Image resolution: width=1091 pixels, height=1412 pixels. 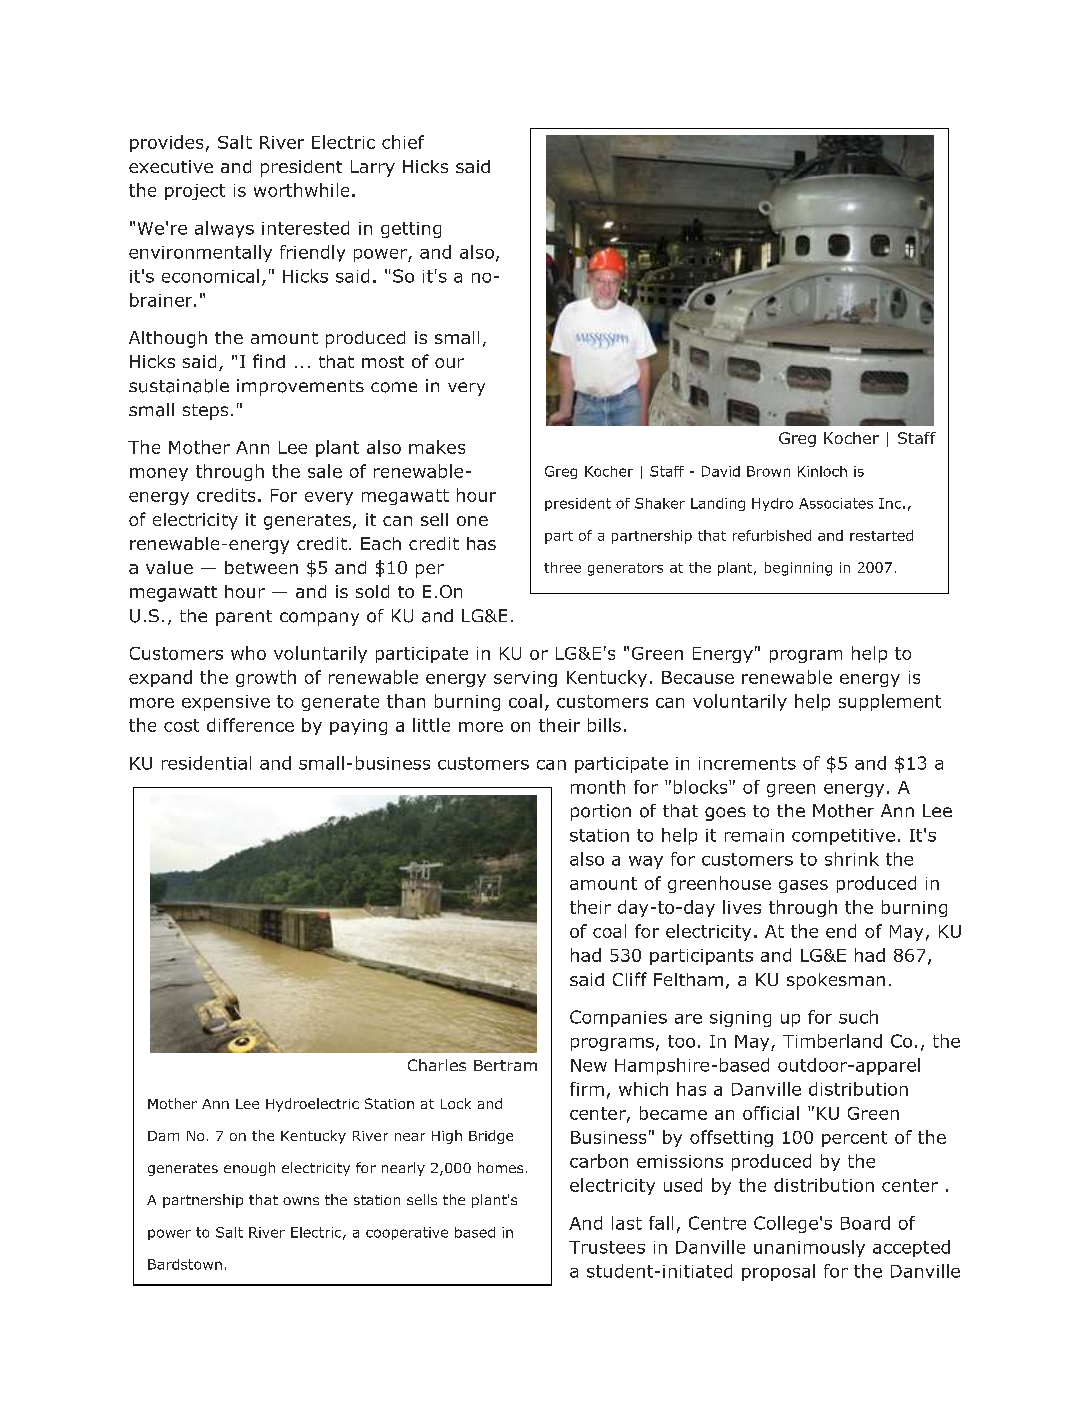 I want to click on makes, so click(x=437, y=447).
